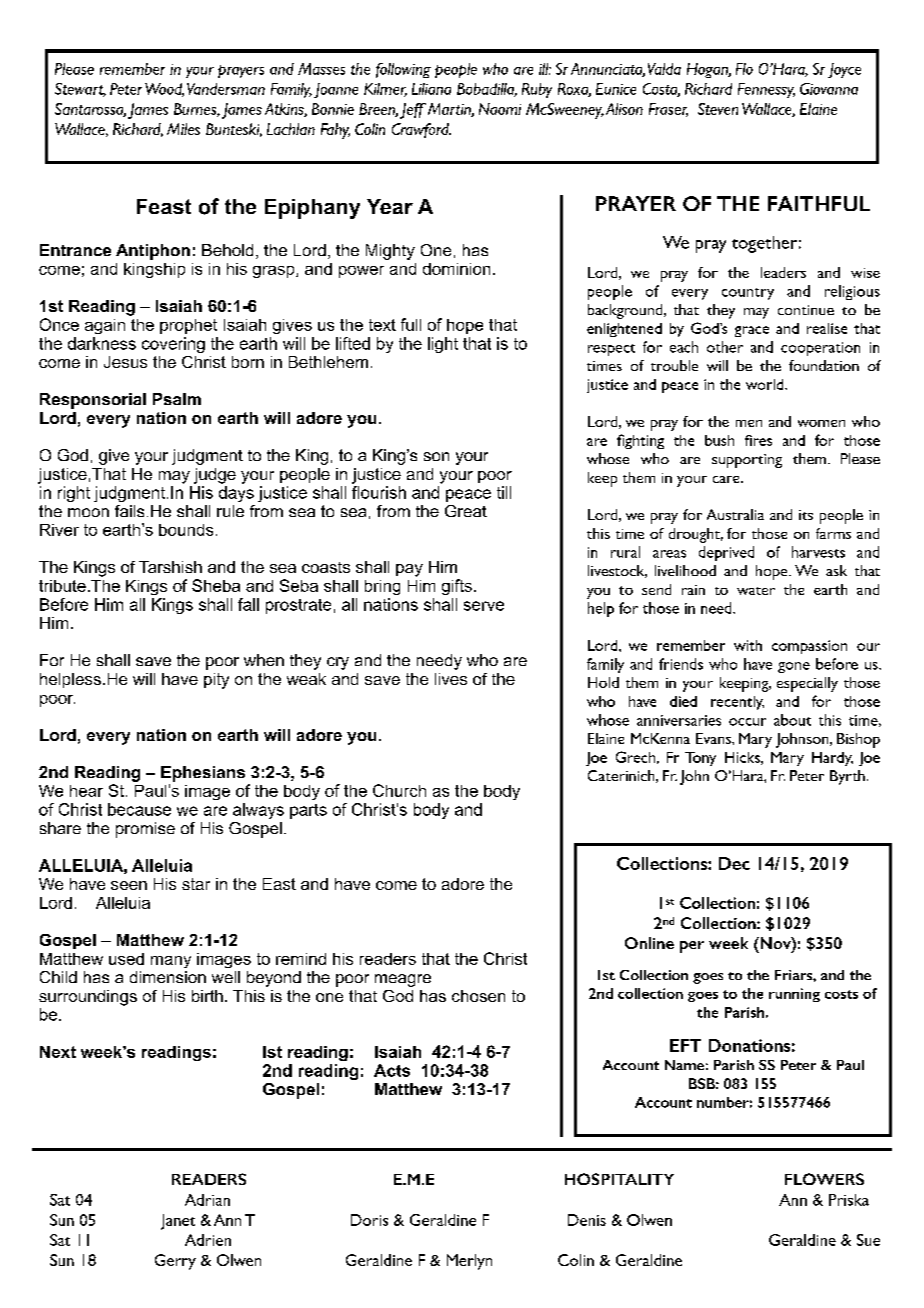 Image resolution: width=924 pixels, height=1308 pixels. What do you see at coordinates (469, 1262) in the screenshot?
I see `Merlyn` at bounding box center [469, 1262].
